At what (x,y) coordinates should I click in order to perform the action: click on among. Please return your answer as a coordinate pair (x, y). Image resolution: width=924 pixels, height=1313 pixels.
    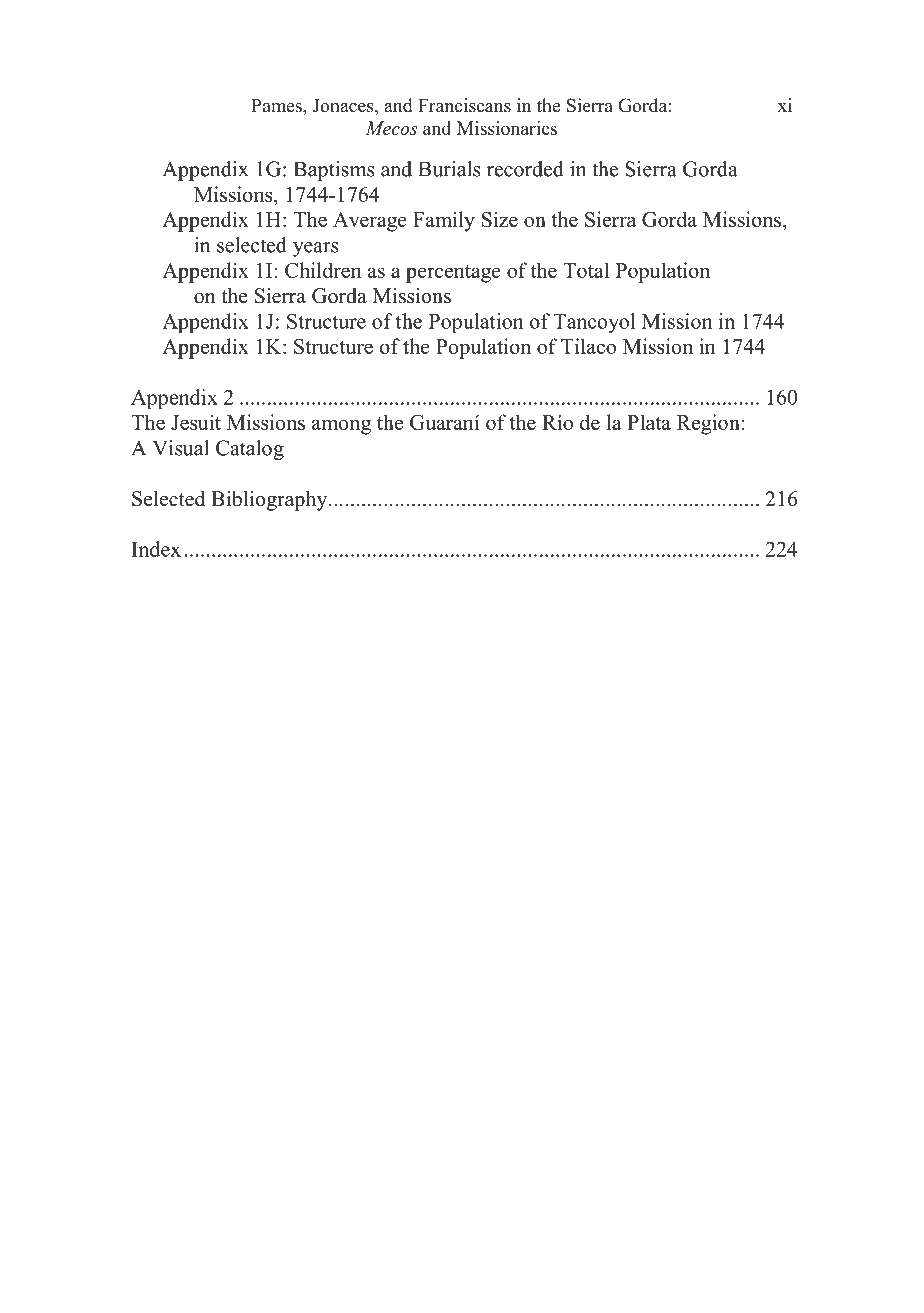
    Looking at the image, I should click on (341, 427).
